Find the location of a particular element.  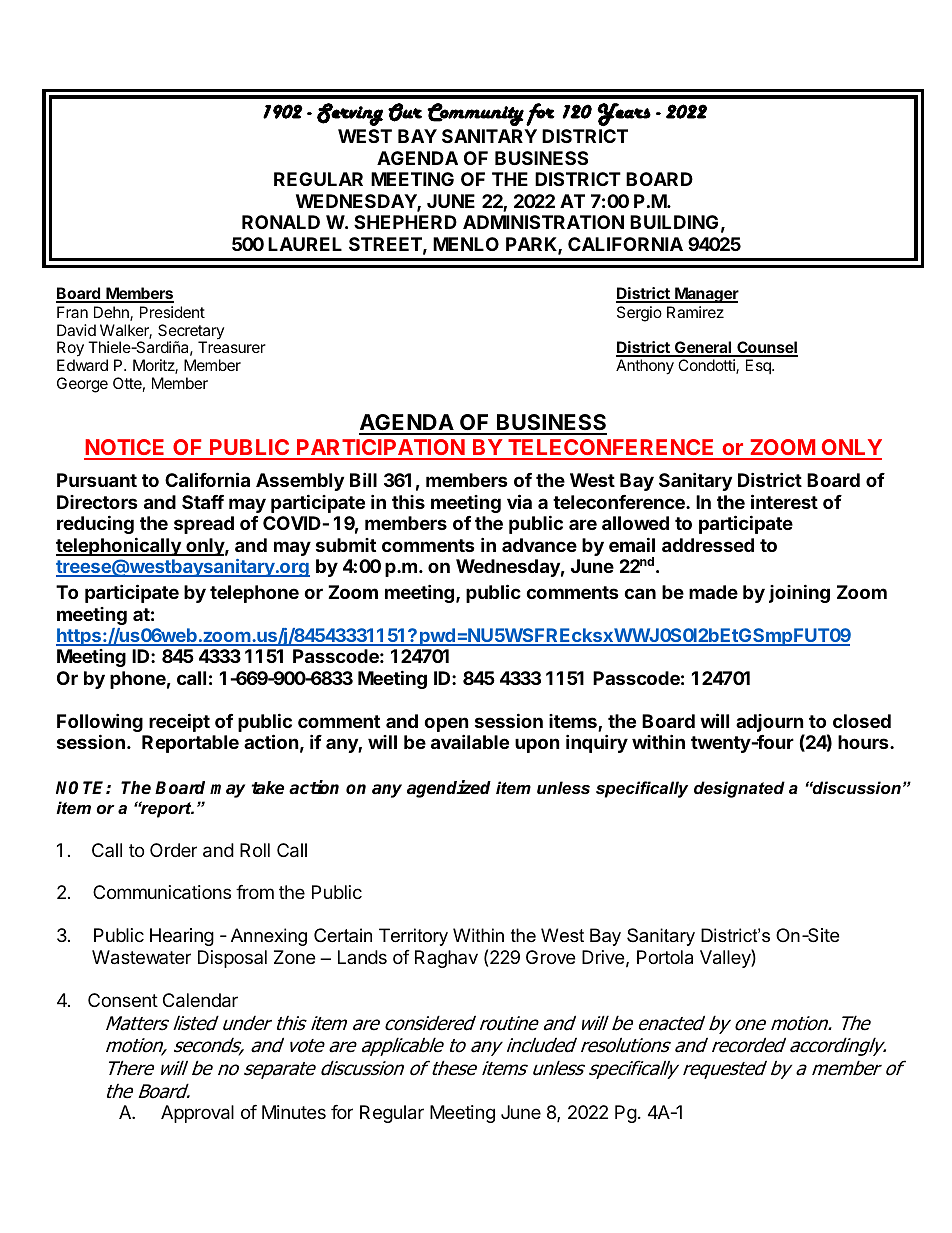

Years is located at coordinates (624, 114).
